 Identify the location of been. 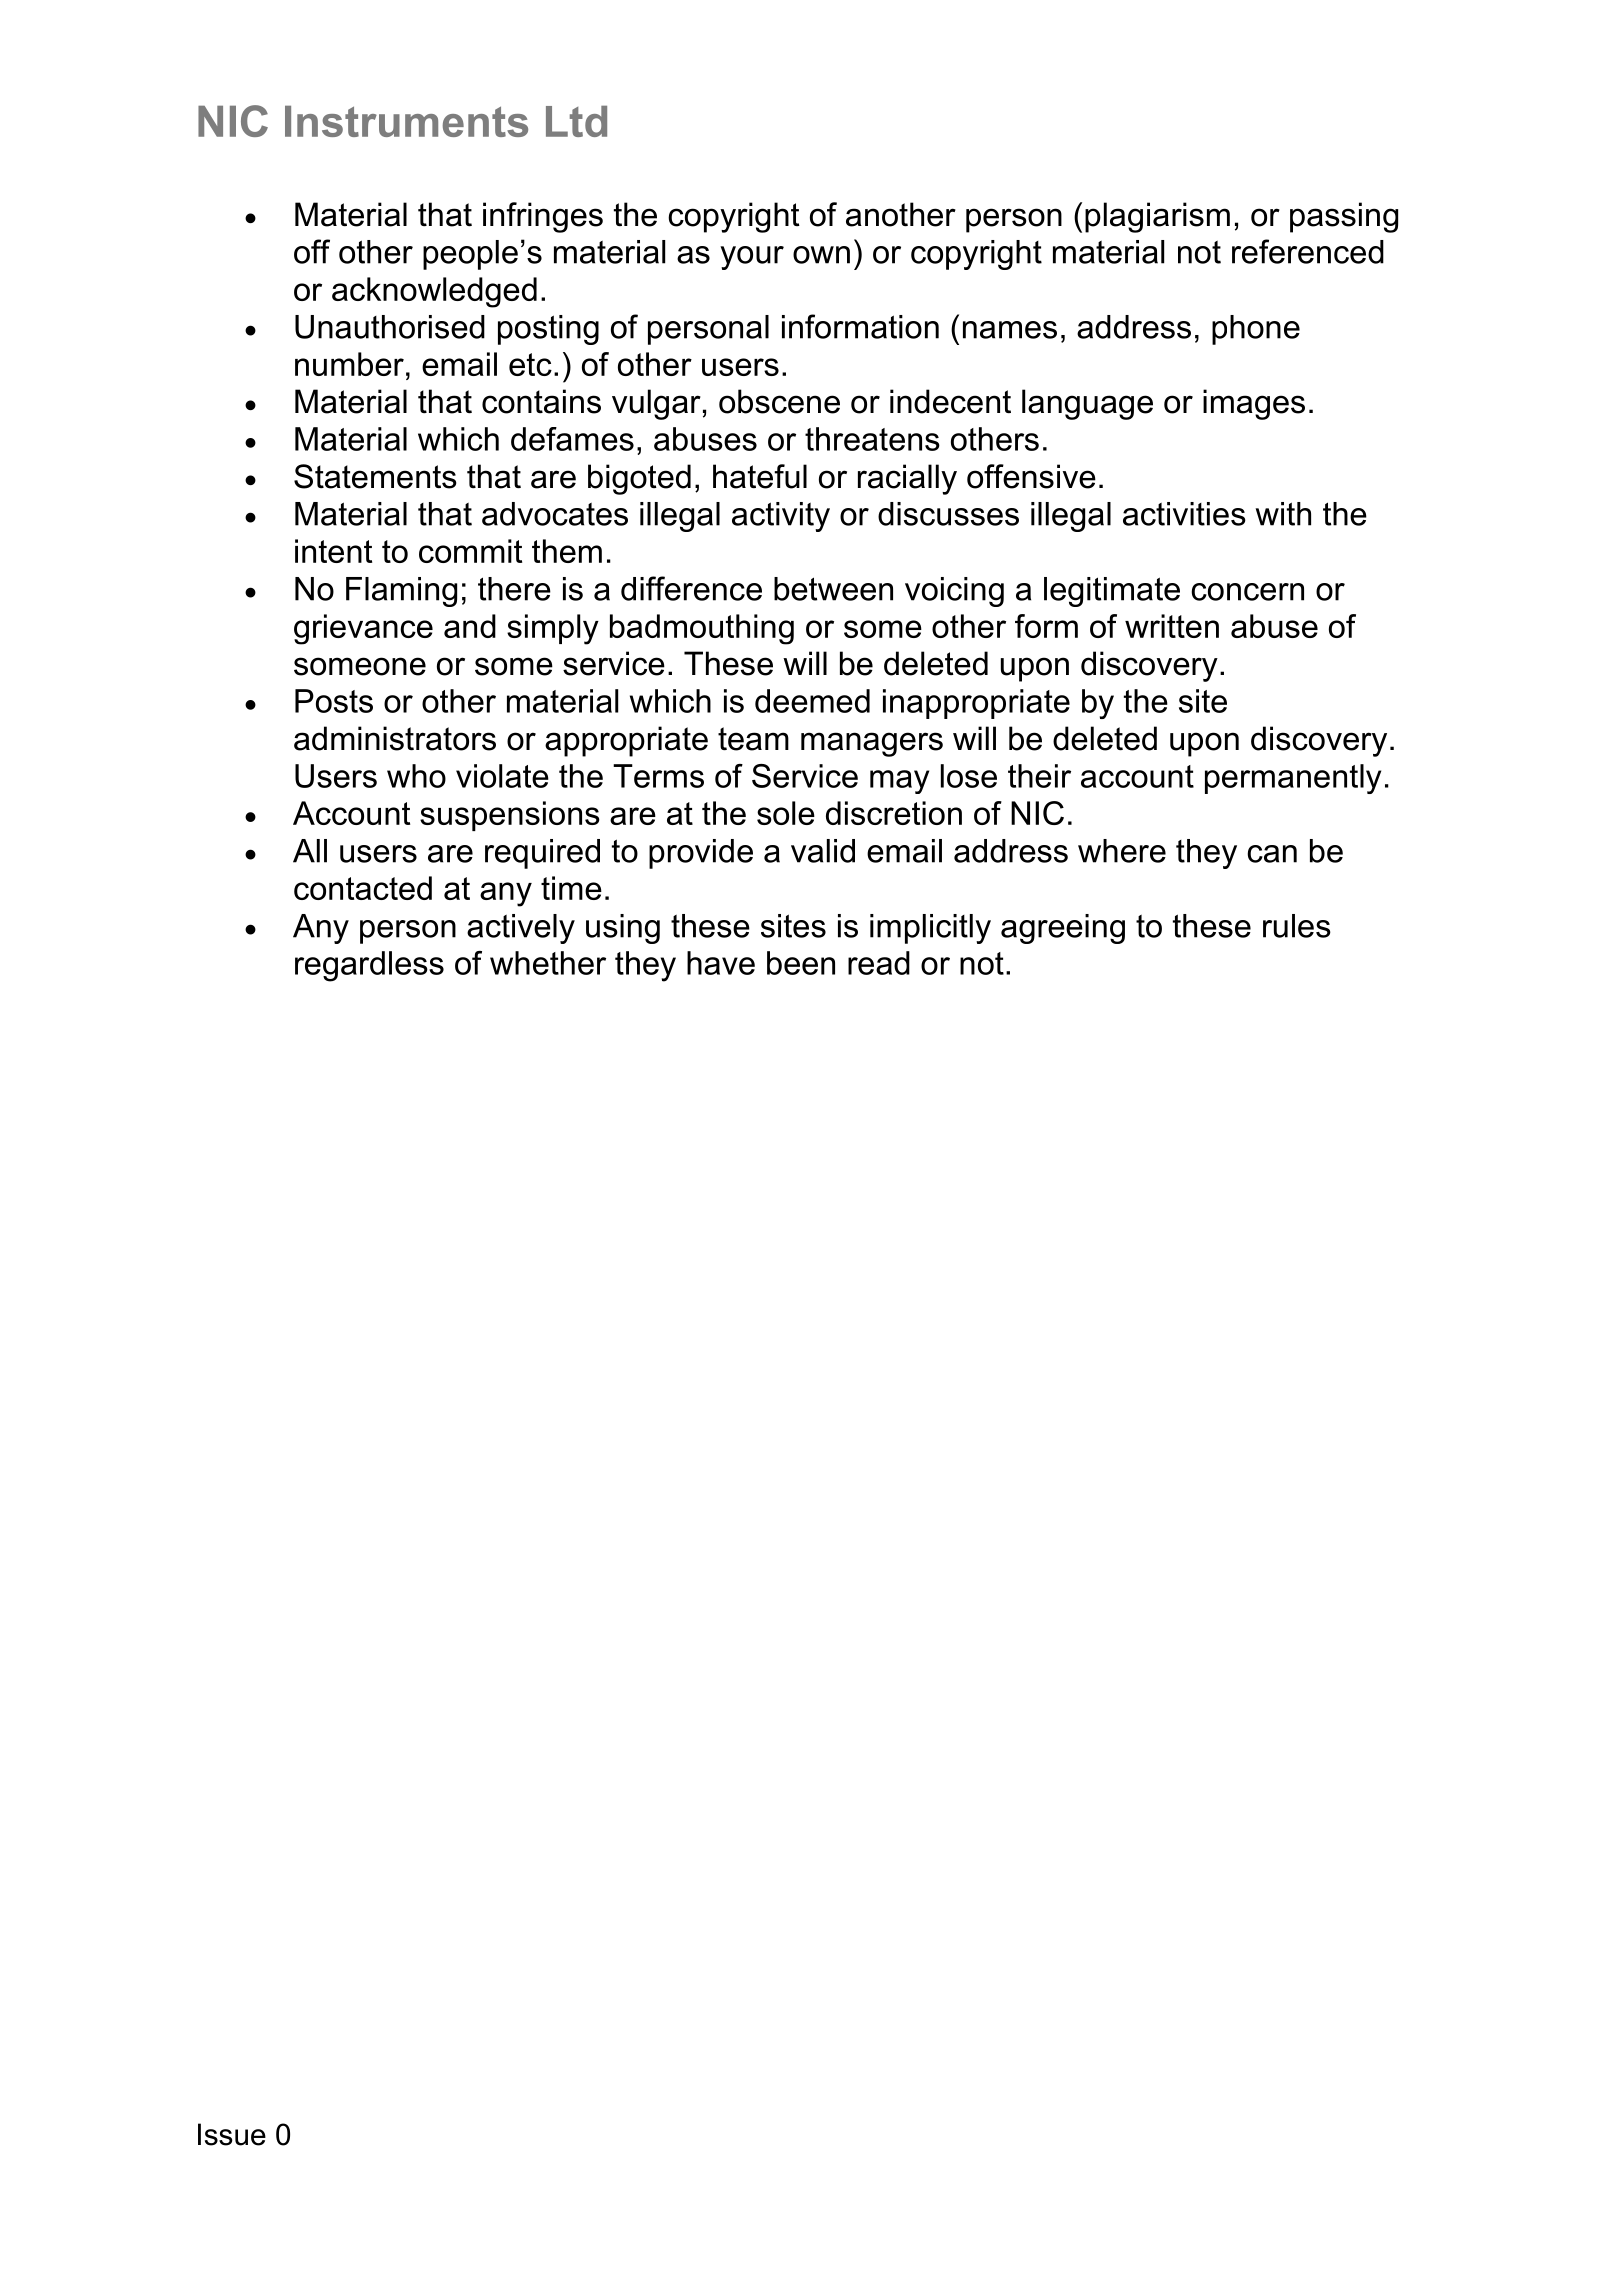
(801, 963).
